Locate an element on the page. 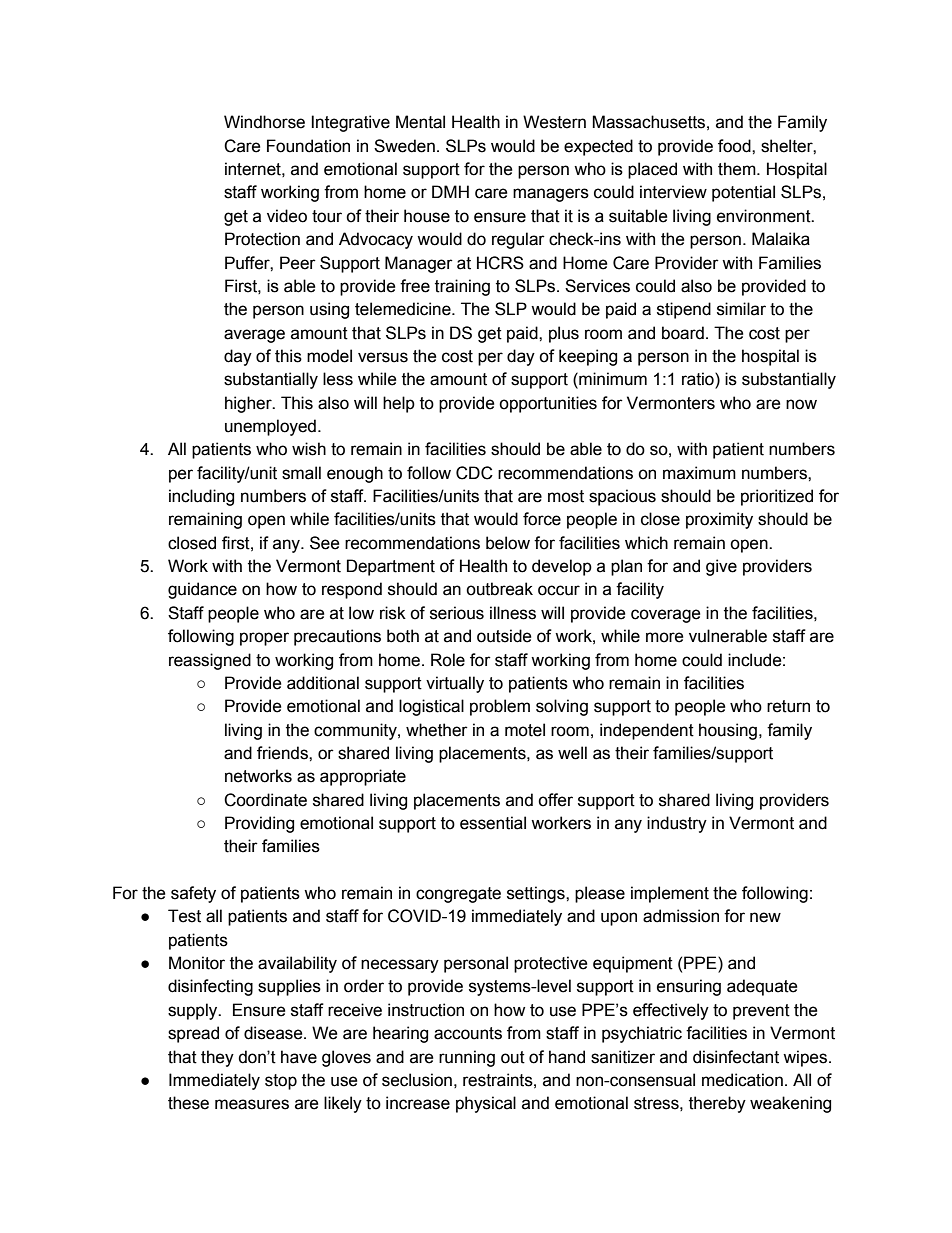 This document has height=1233, width=952. running is located at coordinates (467, 1058).
